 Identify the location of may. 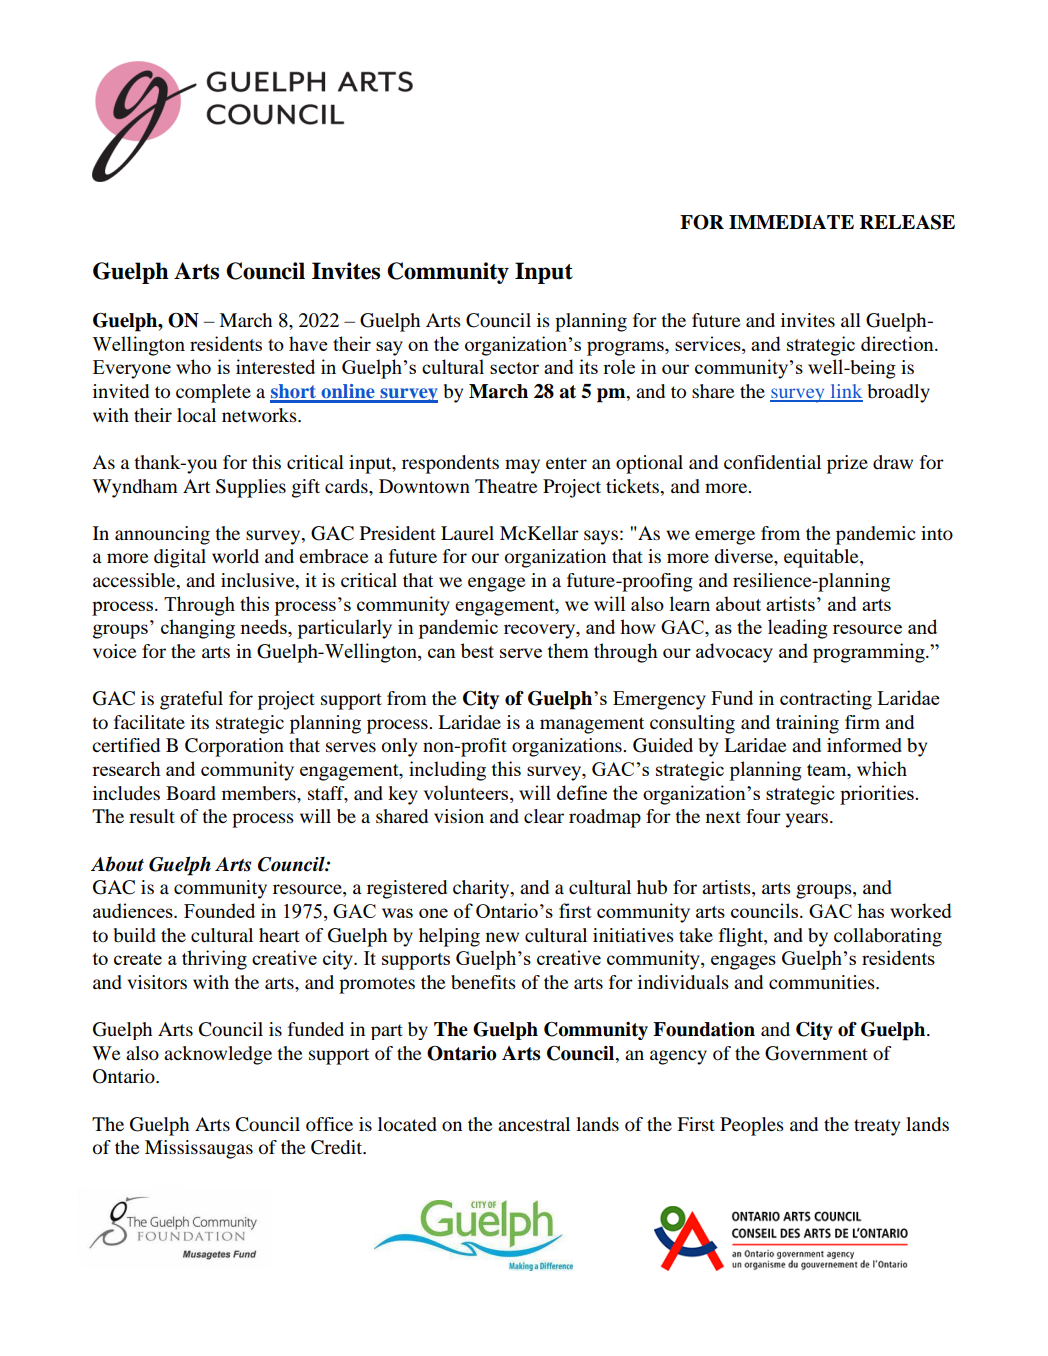
(522, 466).
